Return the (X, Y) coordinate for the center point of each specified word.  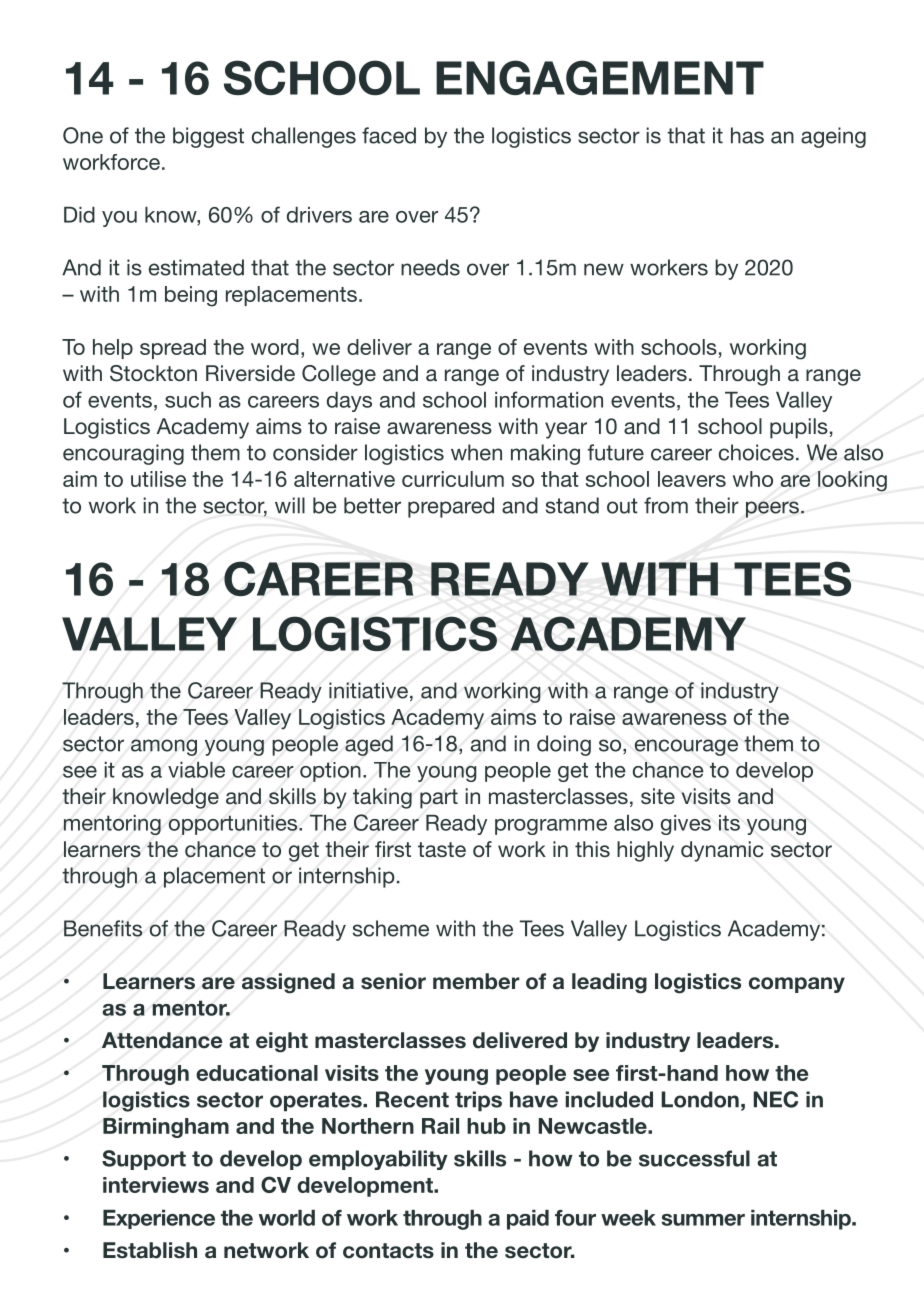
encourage (686, 747)
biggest (208, 137)
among (164, 747)
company (797, 985)
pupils (799, 428)
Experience (159, 1219)
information (549, 399)
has (747, 135)
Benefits (103, 928)
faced (389, 135)
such (188, 400)
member (476, 981)
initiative (368, 690)
